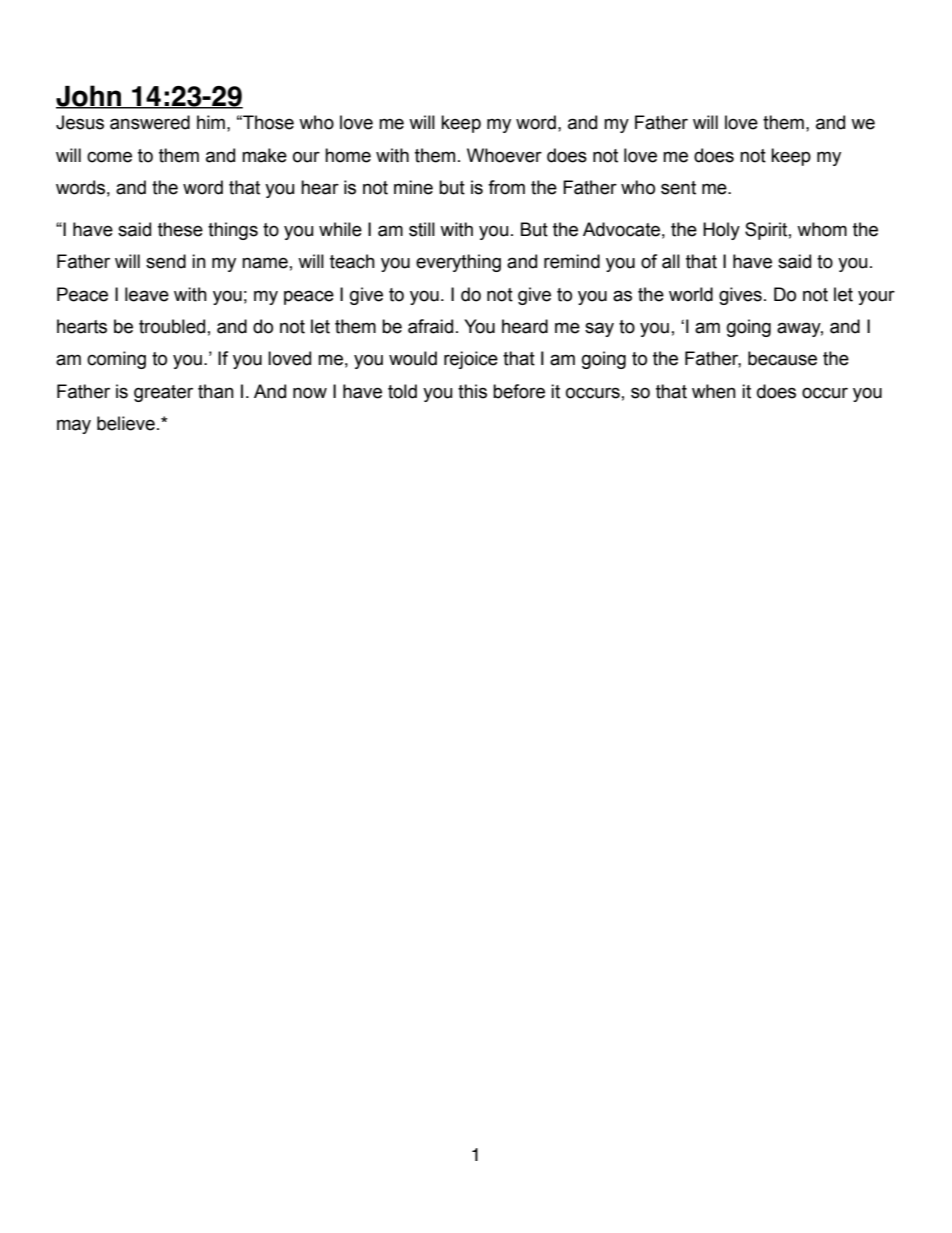 The width and height of the screenshot is (952, 1233). Describe the element at coordinates (876, 297) in the screenshot. I see `your` at that location.
